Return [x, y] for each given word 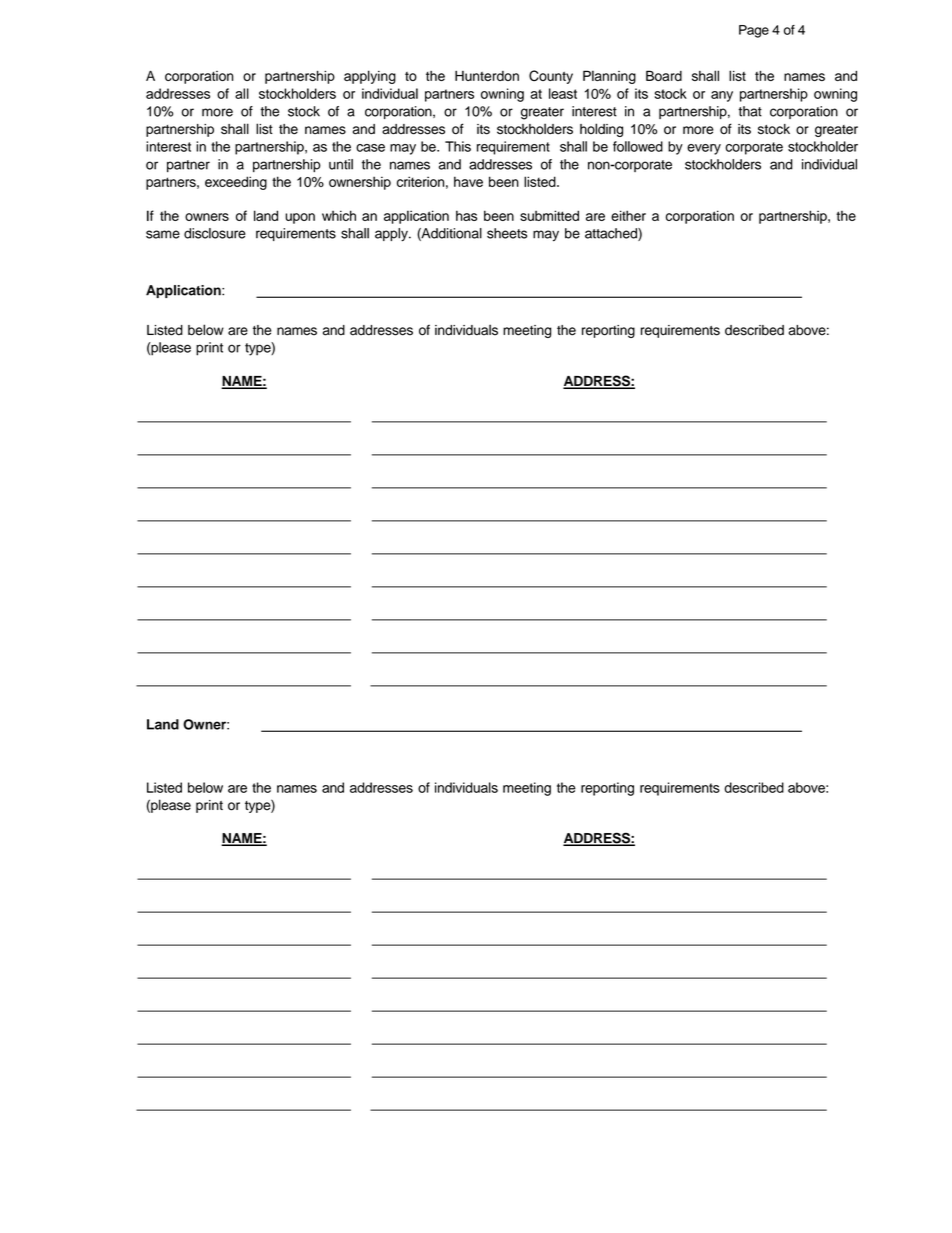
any [722, 96]
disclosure [215, 233]
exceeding [236, 183]
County [551, 77]
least [563, 93]
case [370, 148]
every [704, 149]
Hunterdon [487, 76]
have [468, 181]
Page [754, 31]
